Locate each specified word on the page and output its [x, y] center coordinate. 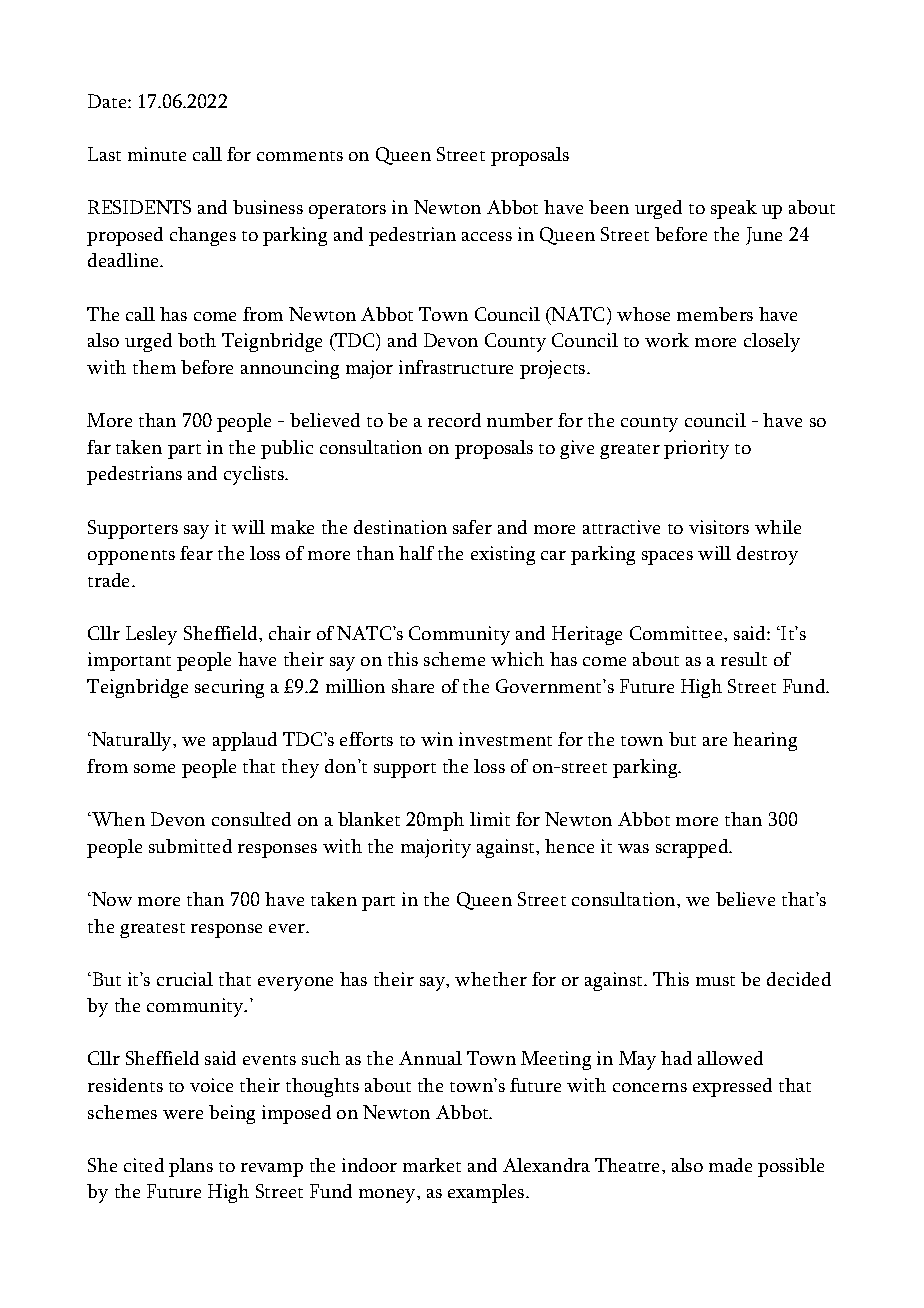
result [744, 659]
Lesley [151, 635]
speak [734, 209]
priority [696, 449]
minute [157, 154]
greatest [152, 930]
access [487, 236]
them [154, 367]
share [413, 686]
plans [191, 1167]
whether [491, 979]
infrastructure [456, 367]
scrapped [693, 848]
